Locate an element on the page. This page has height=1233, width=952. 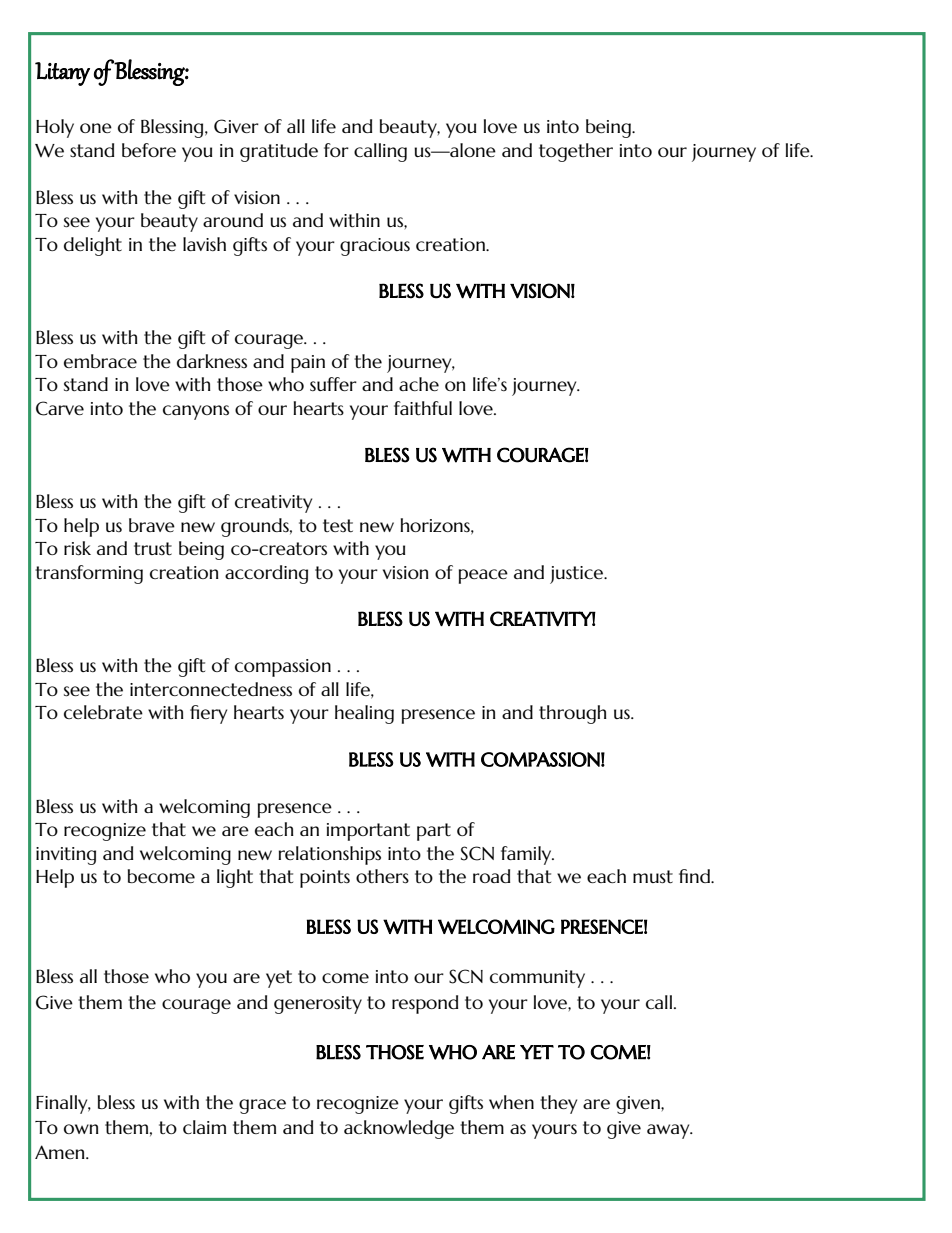
before is located at coordinates (149, 150).
